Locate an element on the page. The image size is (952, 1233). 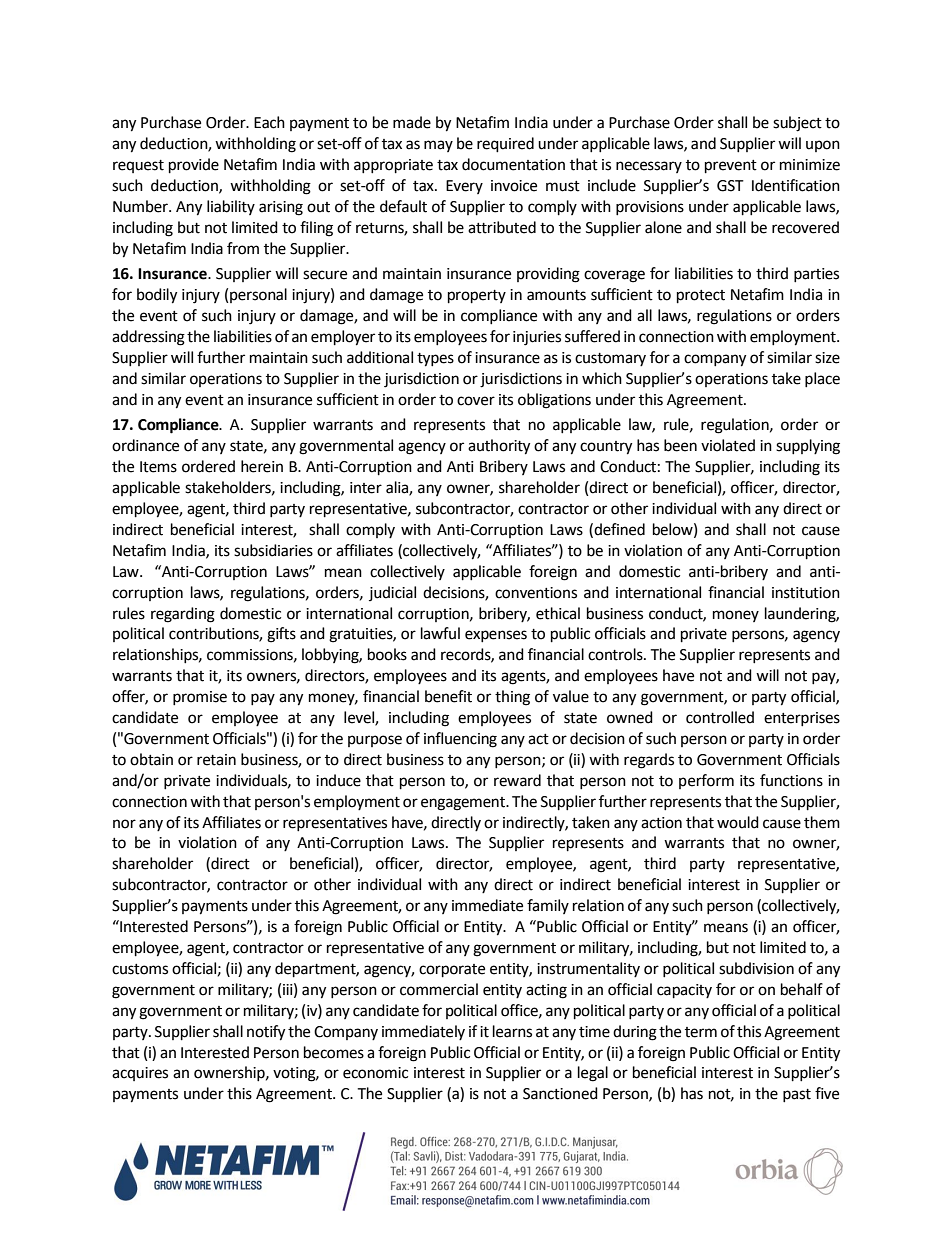
influencing is located at coordinates (460, 740).
